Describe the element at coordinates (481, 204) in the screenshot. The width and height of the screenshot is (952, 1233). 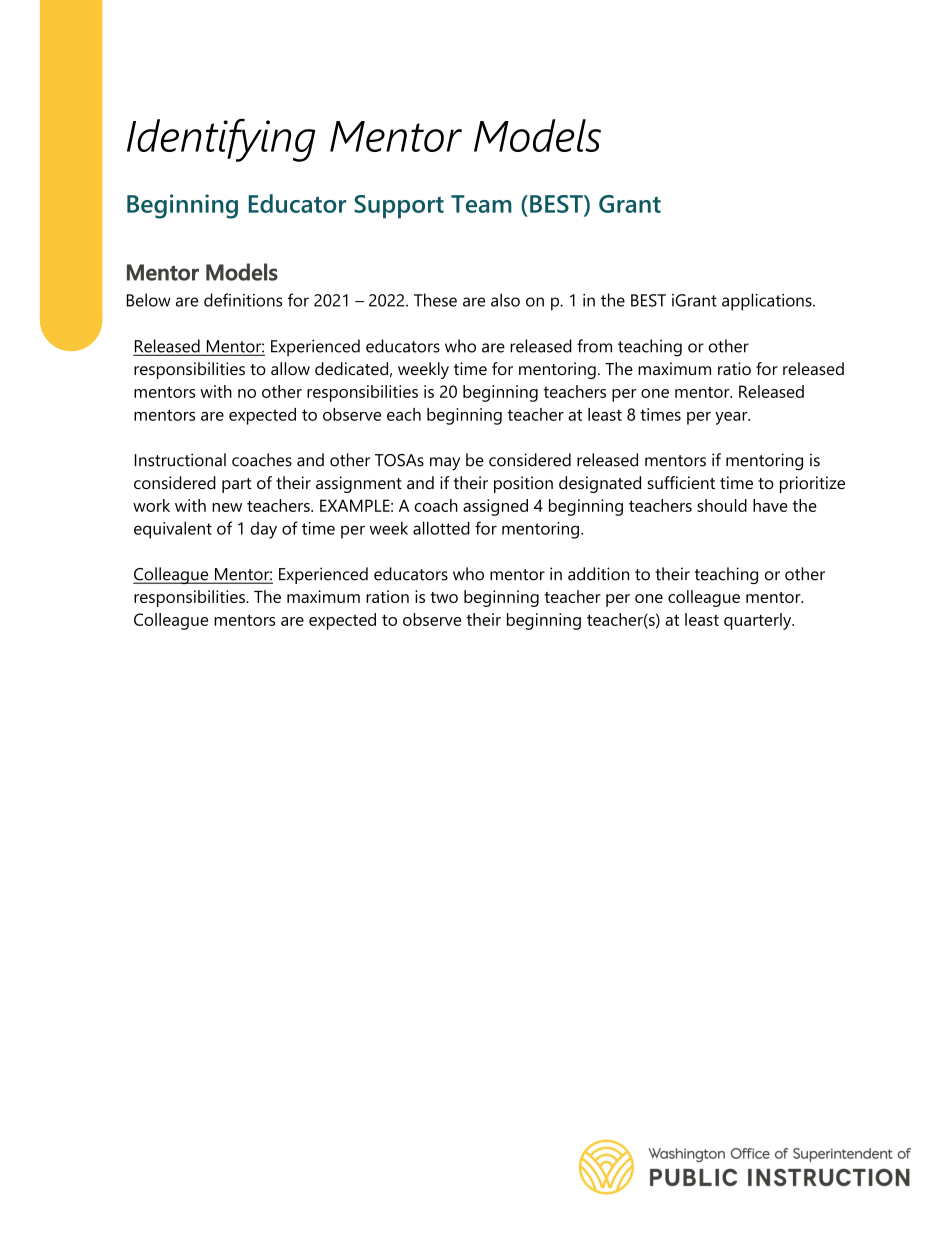
I see `Team` at that location.
